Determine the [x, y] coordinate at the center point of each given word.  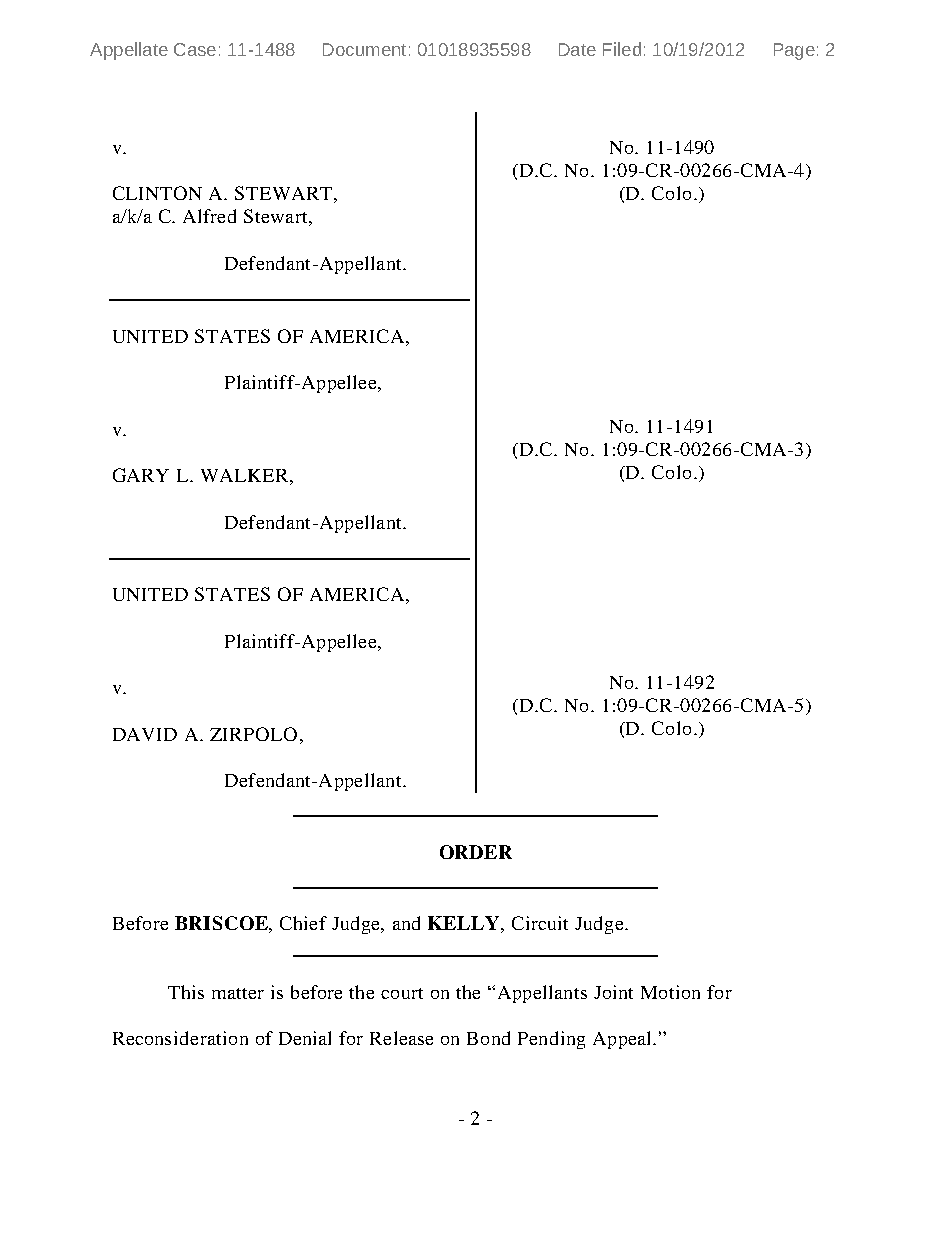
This [186, 992]
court [402, 993]
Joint [613, 992]
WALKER [244, 475]
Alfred [209, 216]
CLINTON [157, 193]
